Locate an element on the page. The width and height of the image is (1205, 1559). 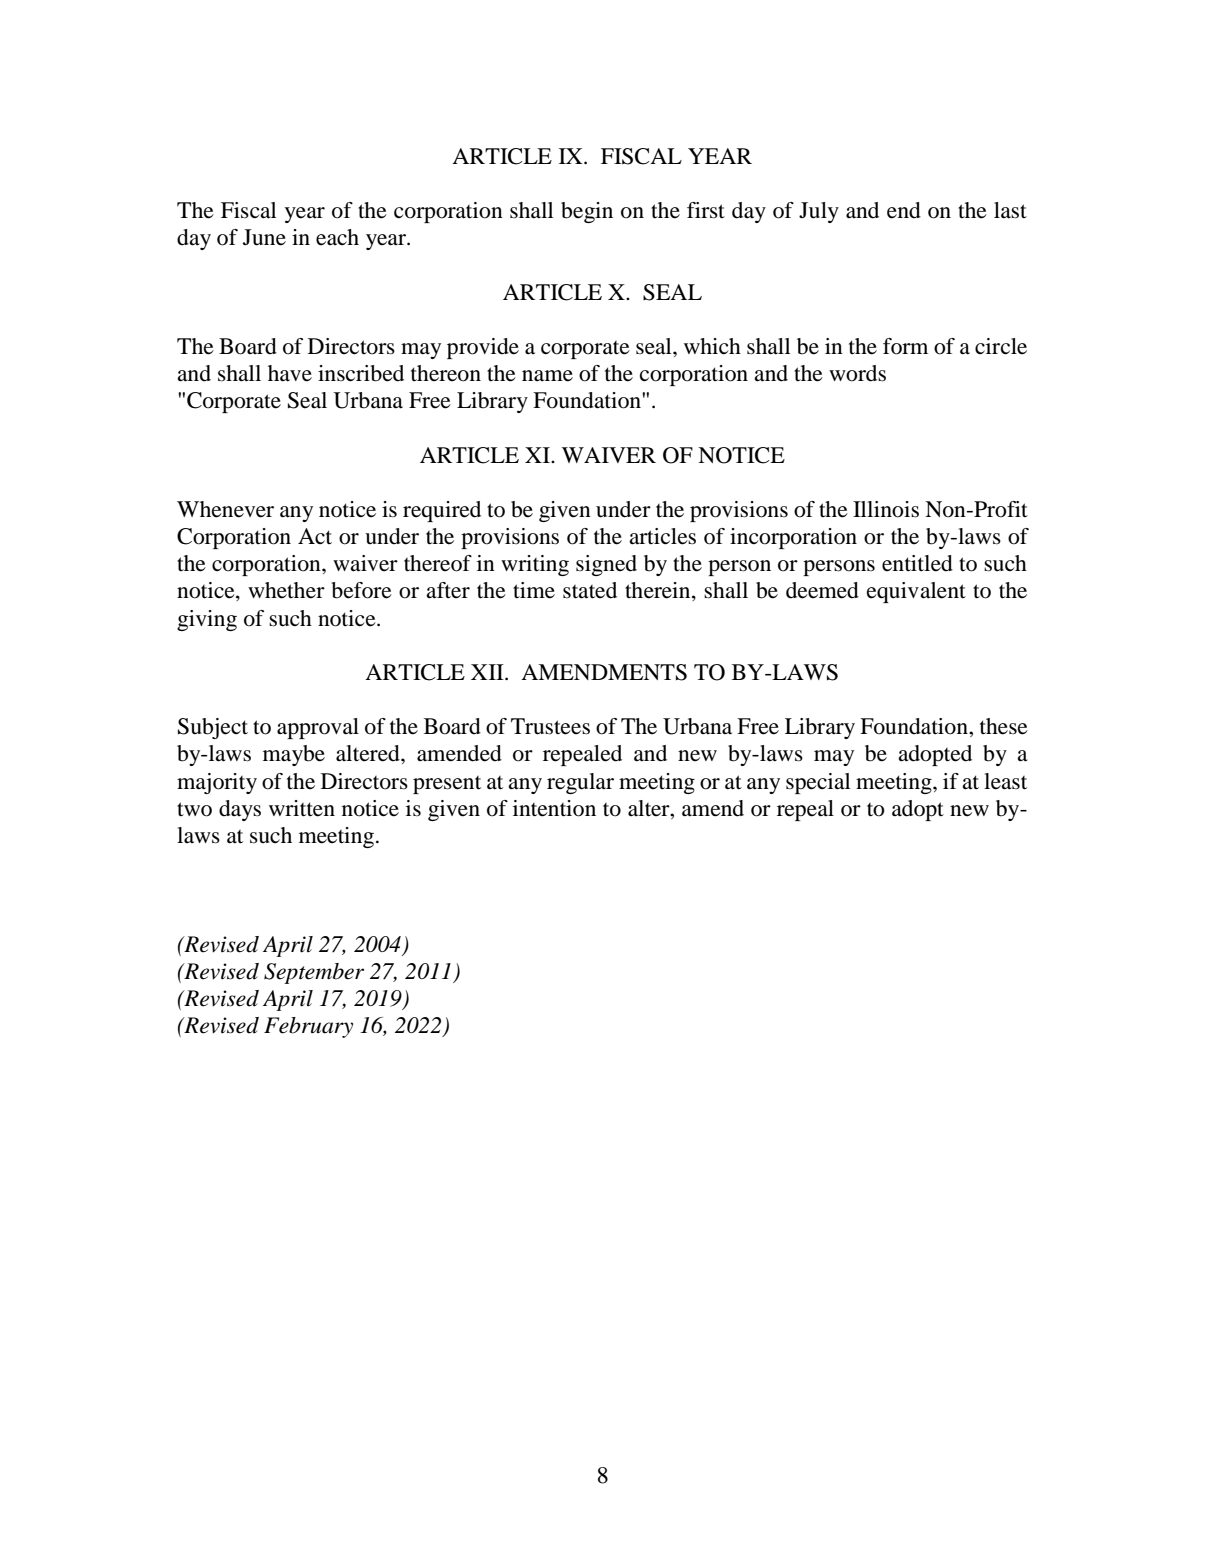
Illinois is located at coordinates (886, 509).
